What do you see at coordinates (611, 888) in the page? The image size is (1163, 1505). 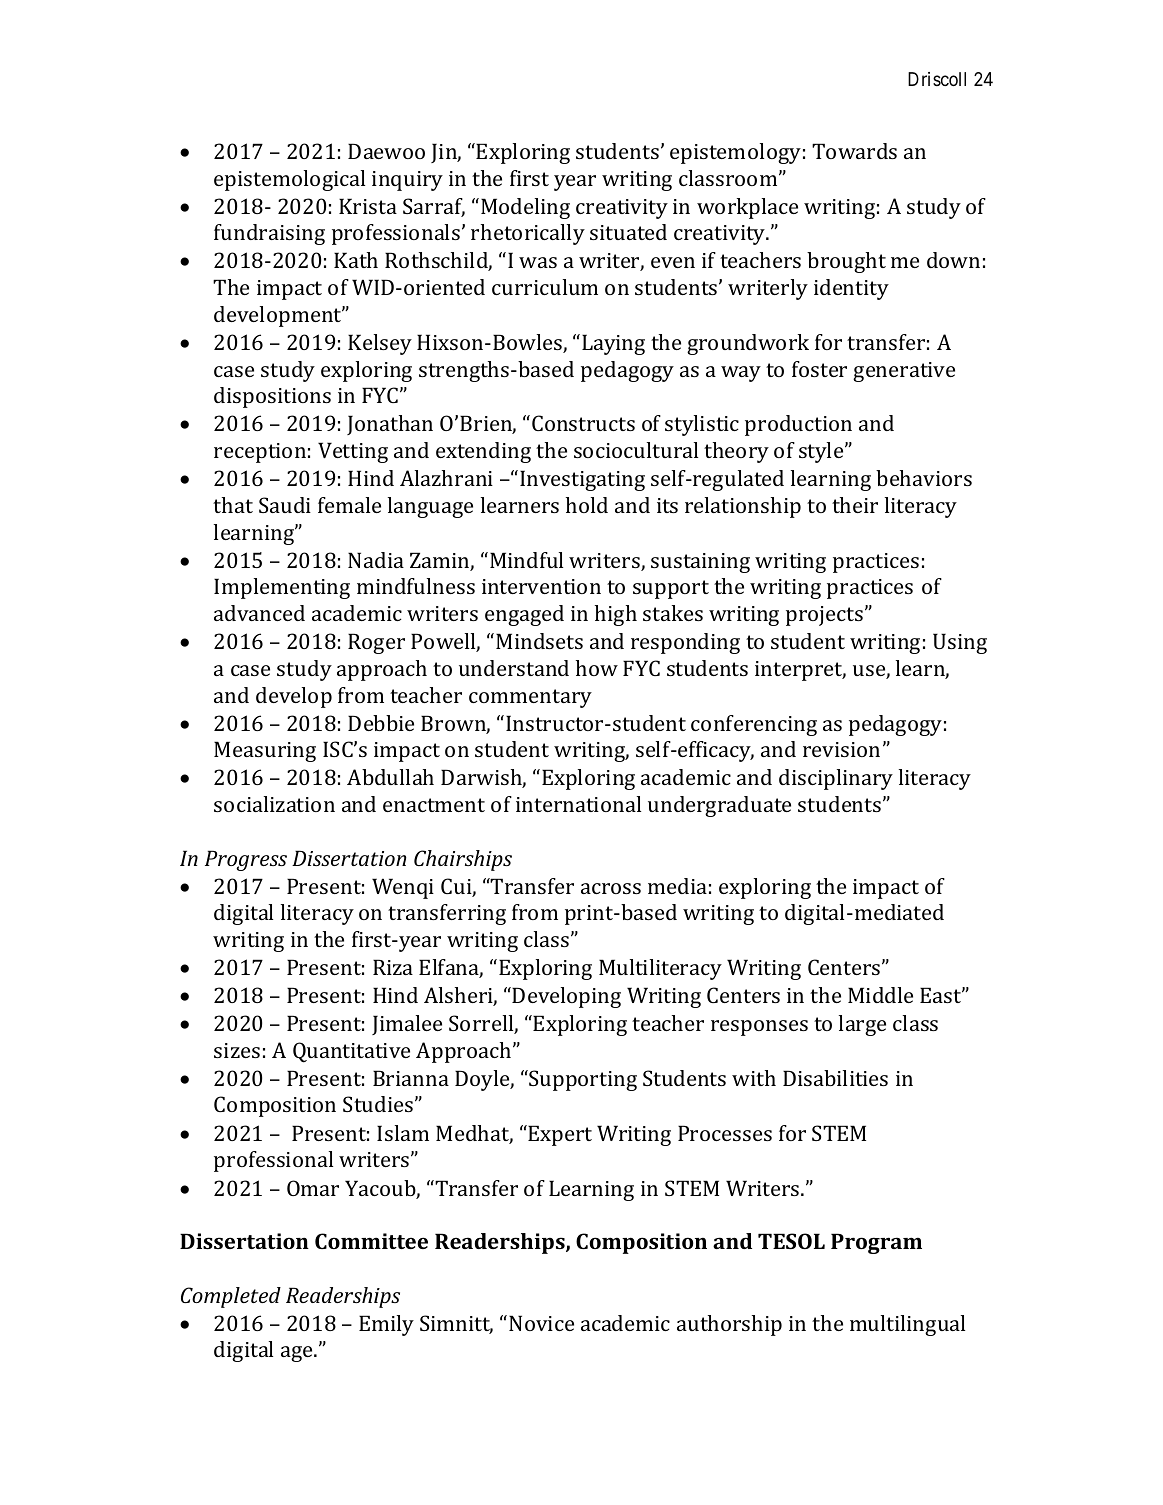 I see `across` at bounding box center [611, 888].
